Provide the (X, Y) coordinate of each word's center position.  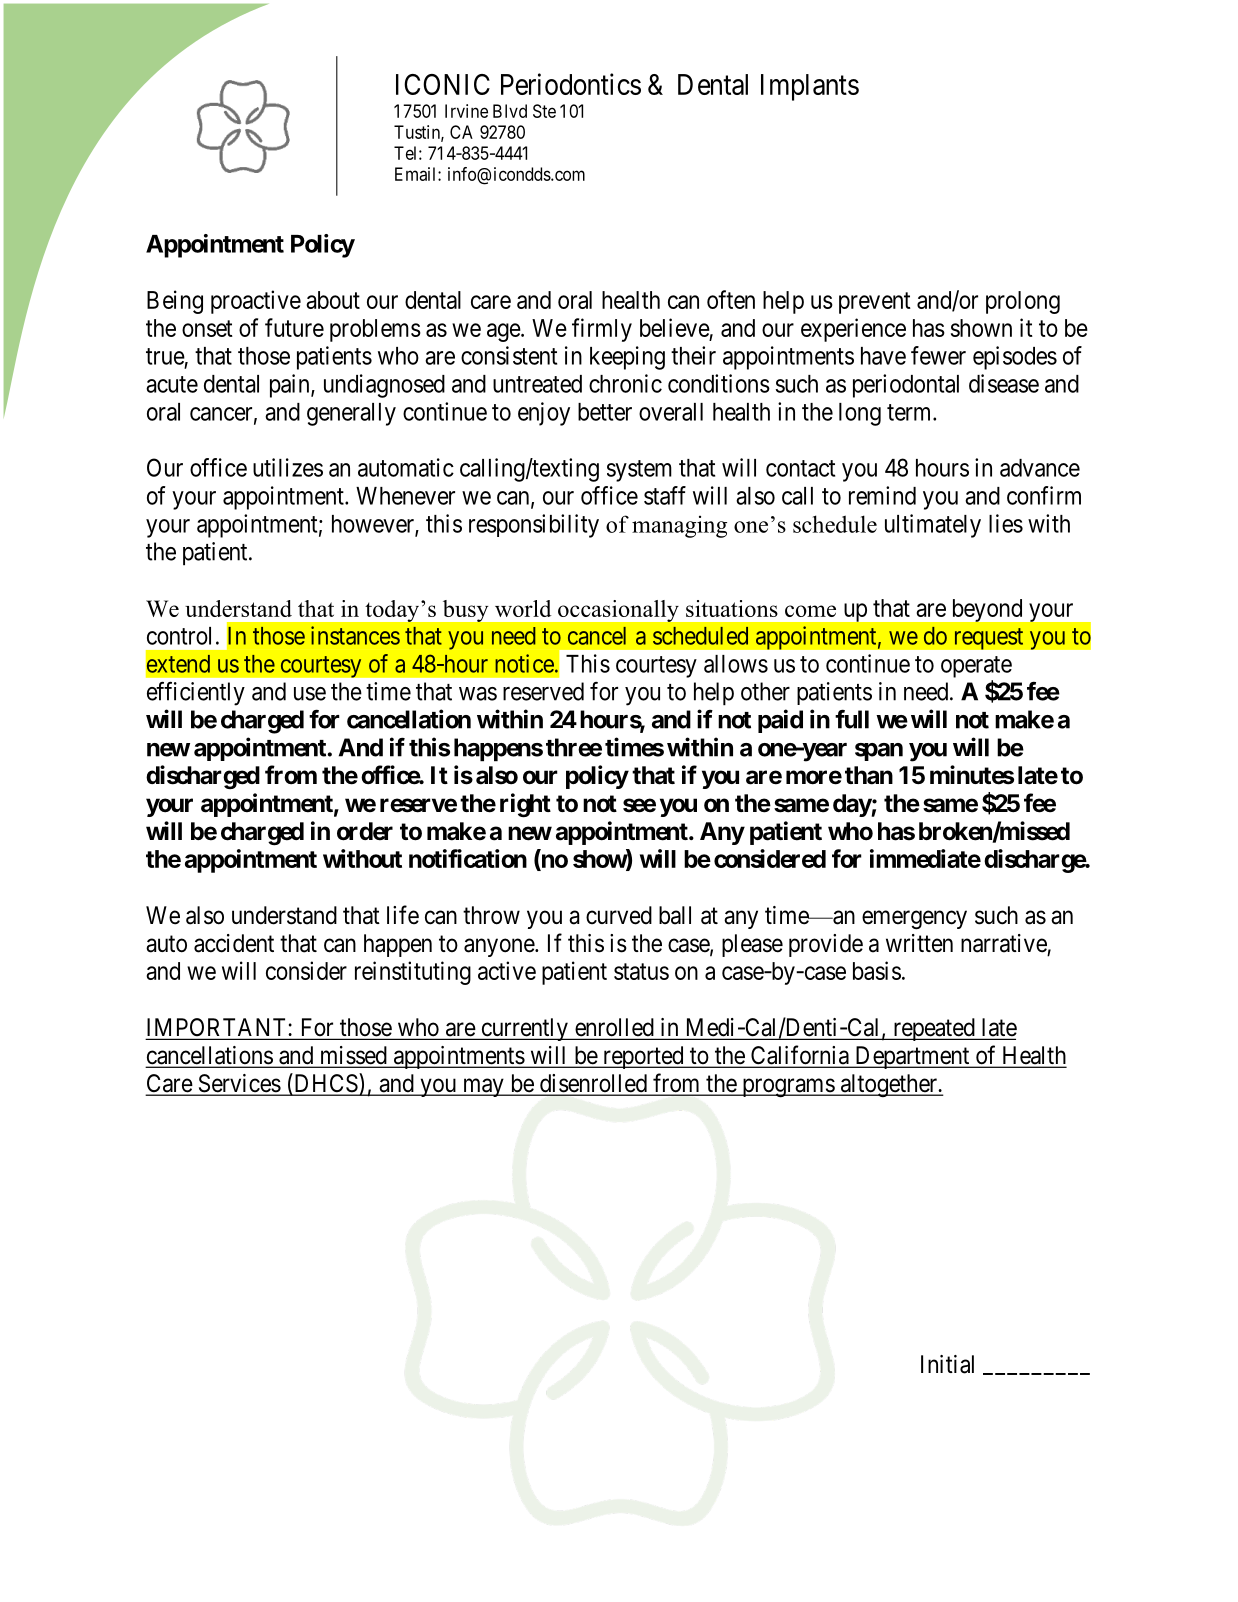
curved (619, 915)
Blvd (510, 111)
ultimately (933, 526)
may (483, 1087)
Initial (947, 1364)
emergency (914, 920)
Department (912, 1057)
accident (234, 943)
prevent (875, 303)
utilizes (288, 467)
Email (417, 174)
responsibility (534, 526)
